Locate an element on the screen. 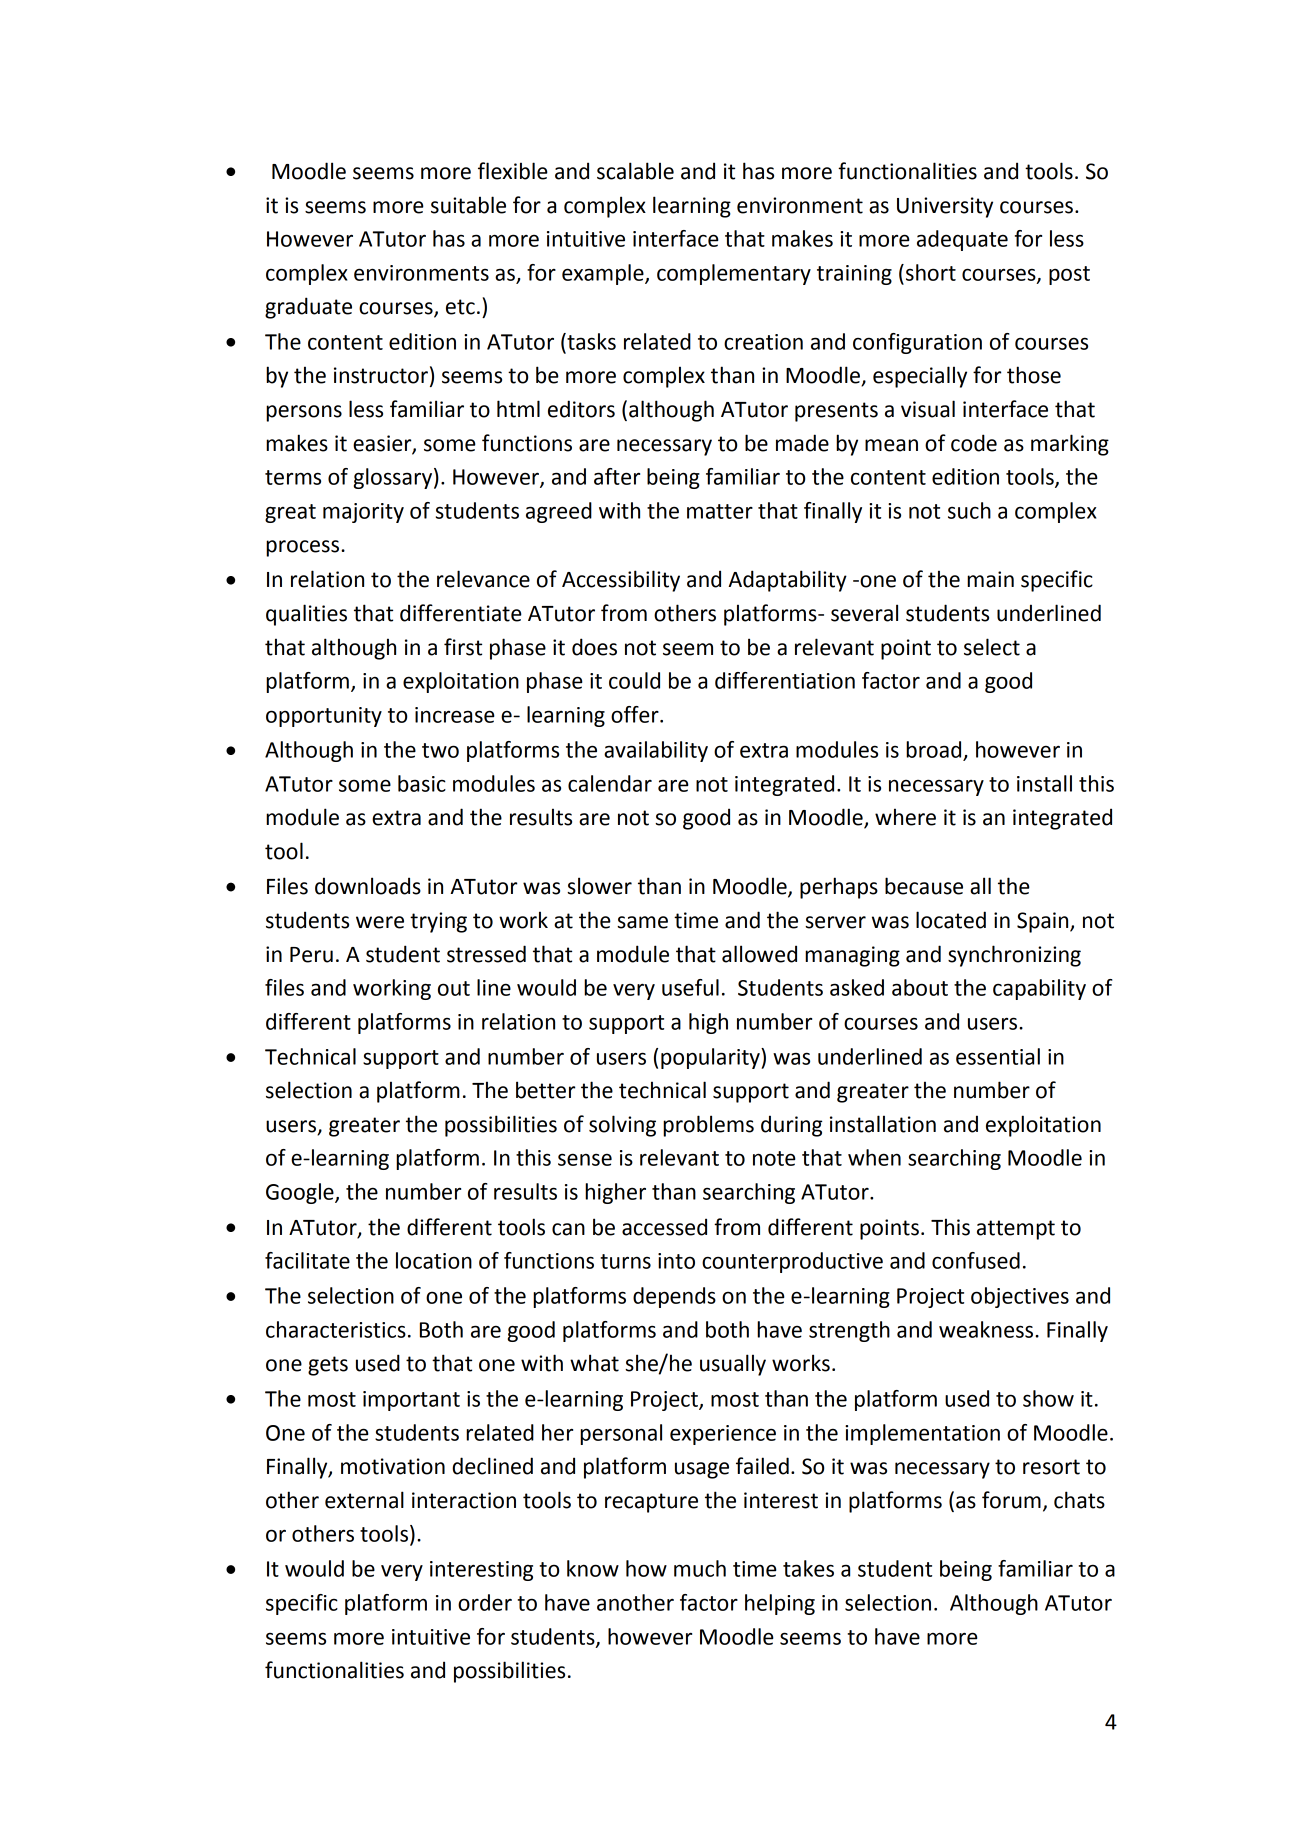  broad is located at coordinates (933, 749).
